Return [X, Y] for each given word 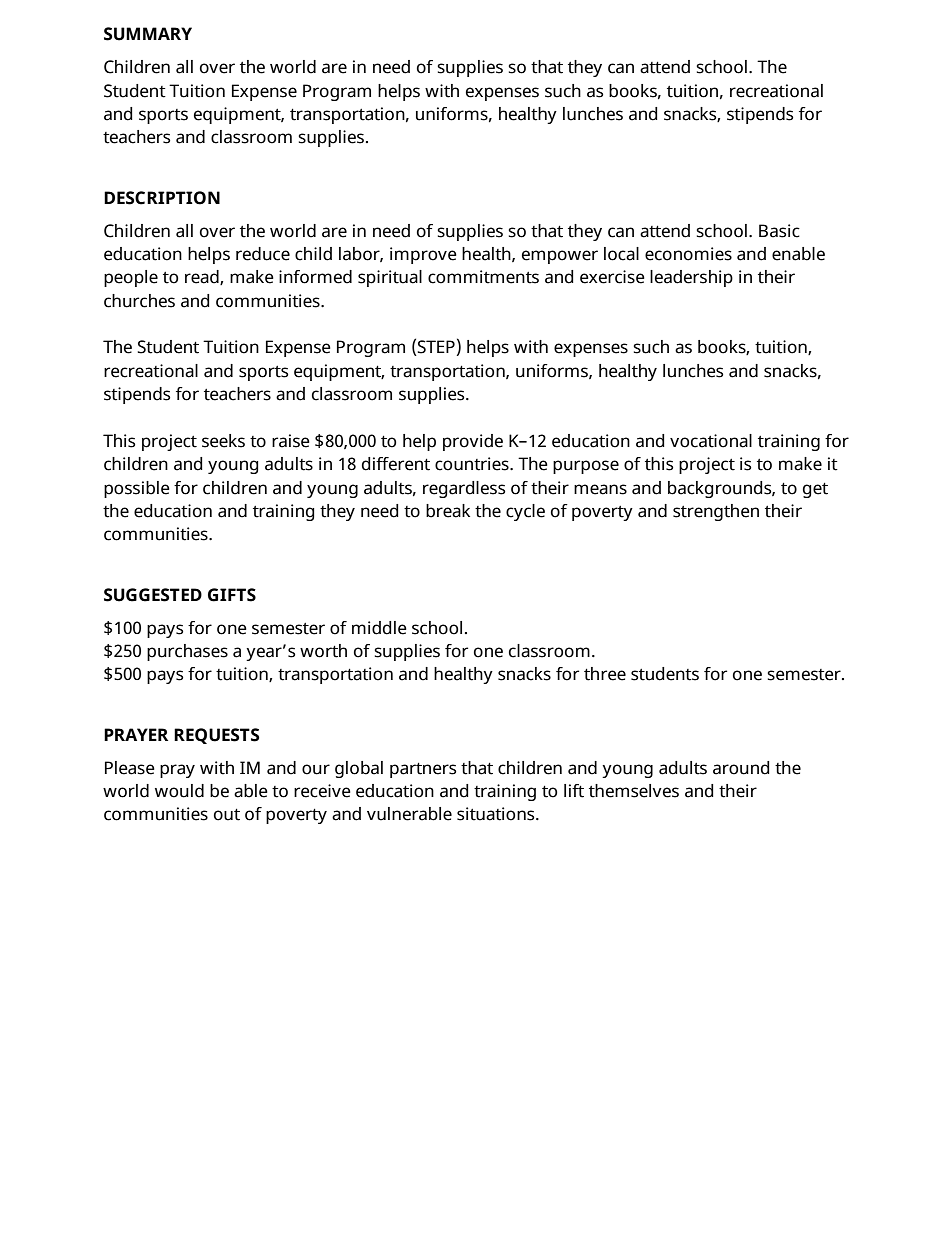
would [179, 791]
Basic [779, 231]
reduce [263, 254]
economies [688, 254]
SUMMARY [148, 34]
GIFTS [232, 595]
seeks [223, 441]
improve [423, 255]
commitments [483, 277]
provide [473, 442]
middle [379, 628]
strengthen [716, 512]
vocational [711, 441]
